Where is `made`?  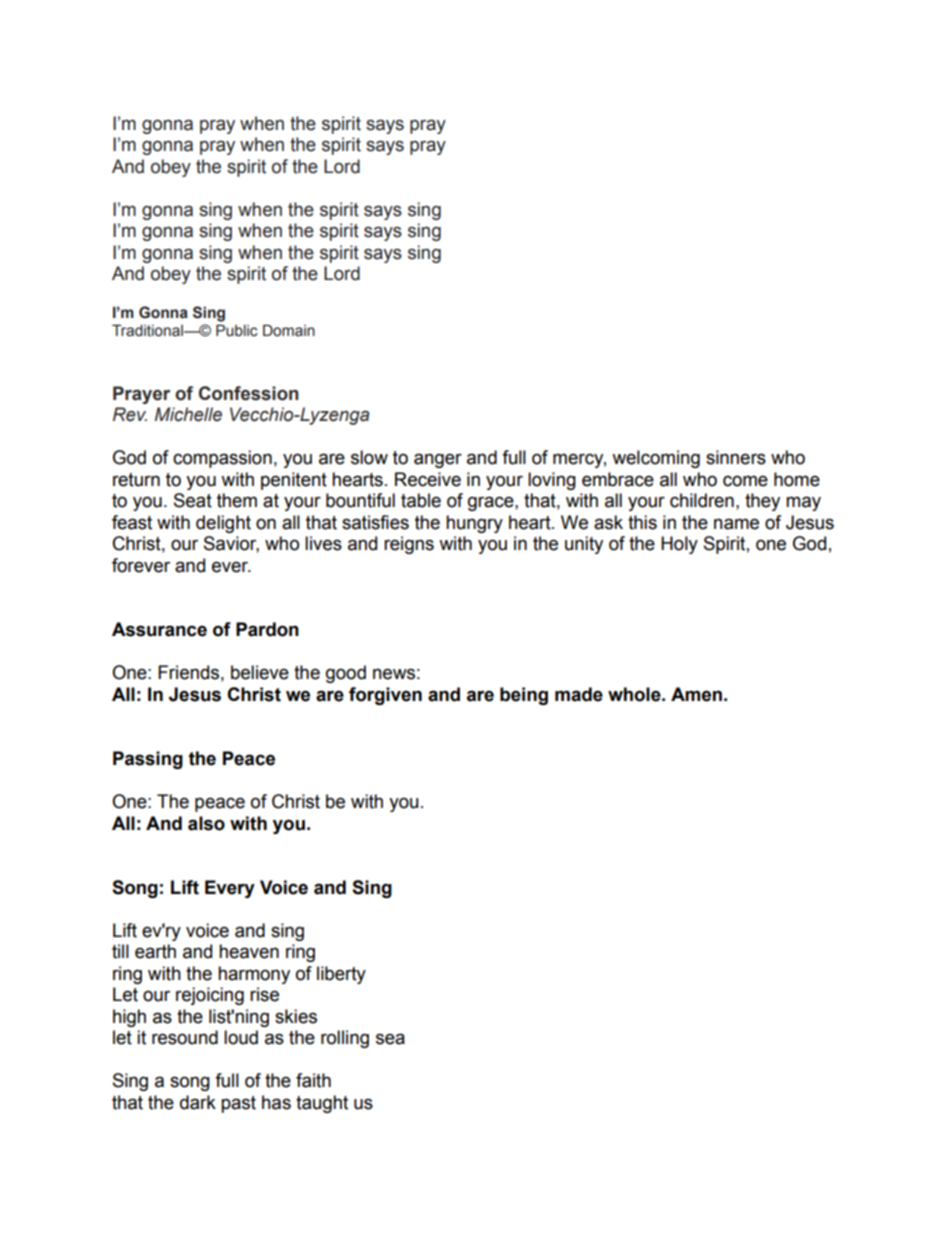 made is located at coordinates (579, 694).
